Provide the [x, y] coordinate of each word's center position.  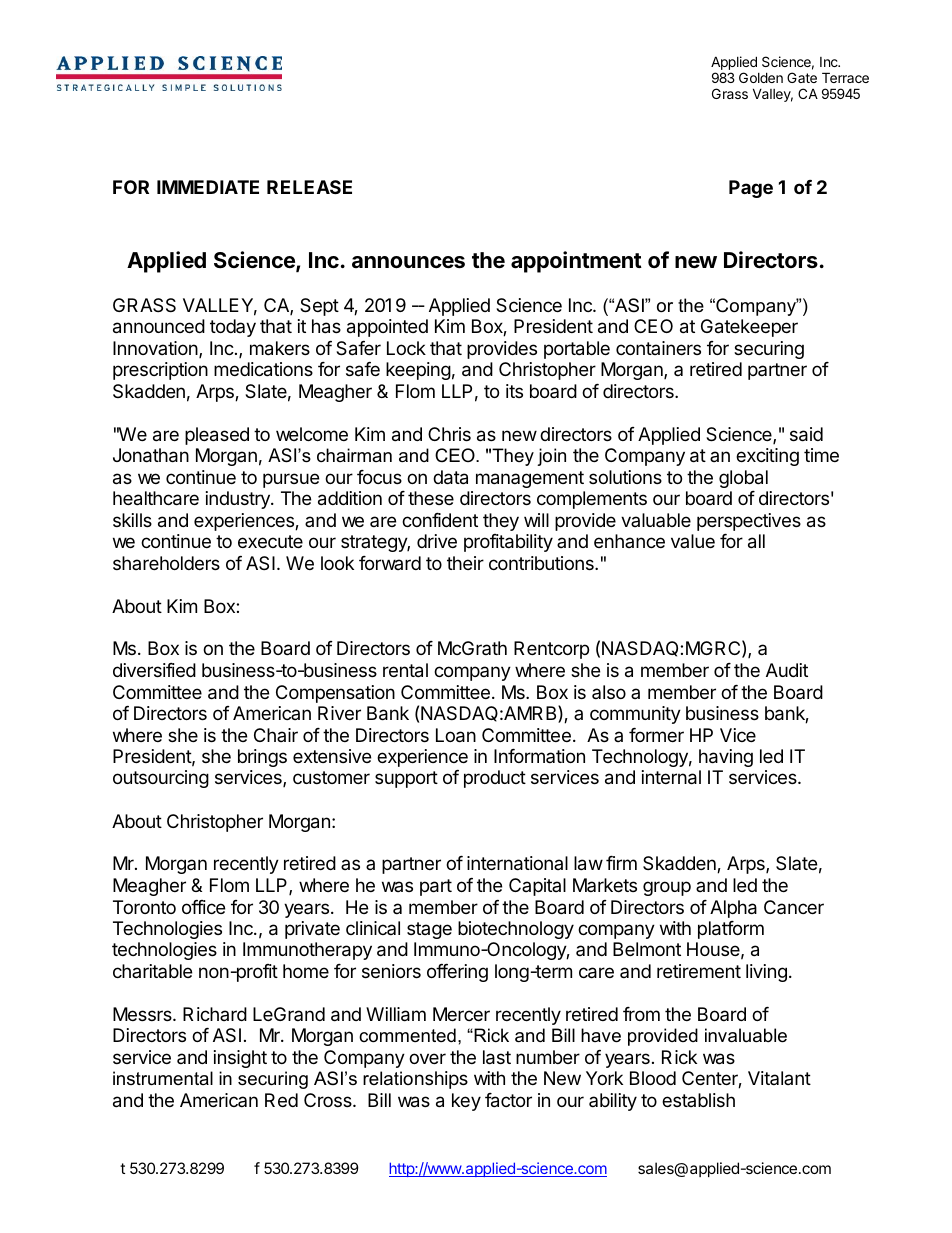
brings [262, 758]
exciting [767, 457]
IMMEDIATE [208, 187]
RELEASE [309, 187]
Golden [761, 77]
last [497, 1057]
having [726, 758]
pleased [217, 436]
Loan [456, 735]
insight [240, 1059]
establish [698, 1100]
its [514, 391]
